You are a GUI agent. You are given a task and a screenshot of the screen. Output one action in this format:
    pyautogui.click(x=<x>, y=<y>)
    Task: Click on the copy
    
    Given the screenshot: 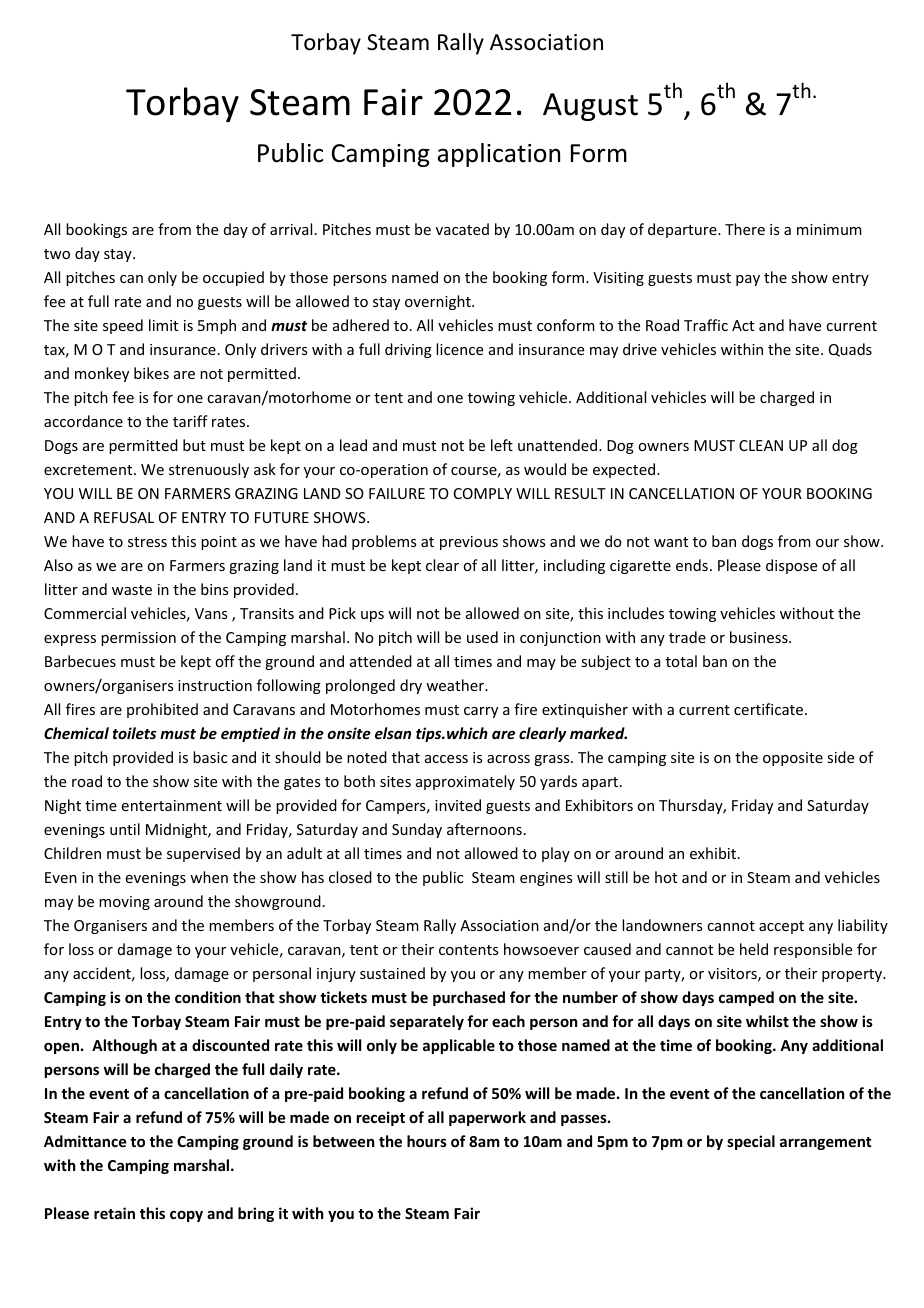 What is the action you would take?
    pyautogui.click(x=186, y=1216)
